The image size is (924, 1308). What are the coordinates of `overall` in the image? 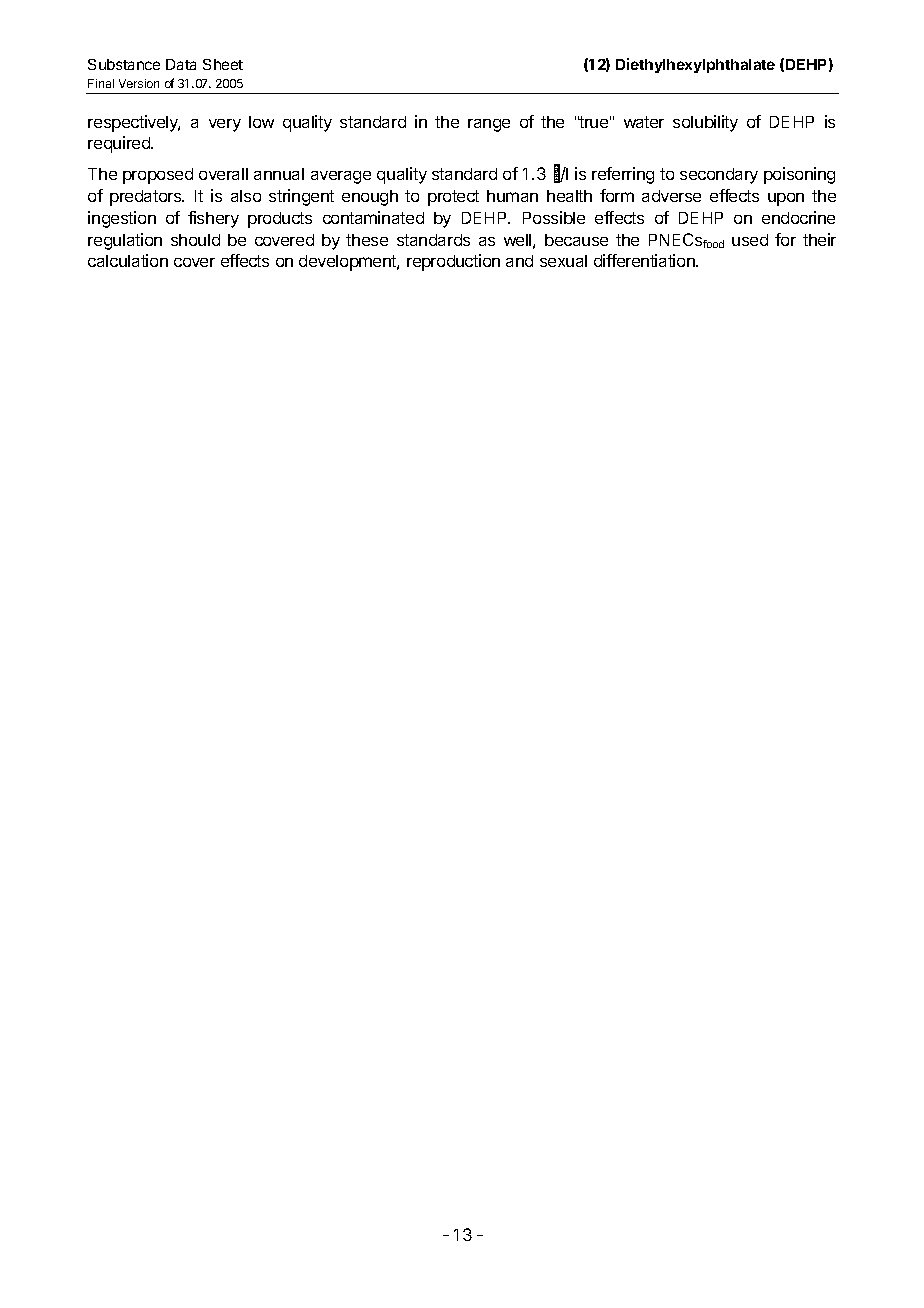 It's located at (223, 174).
